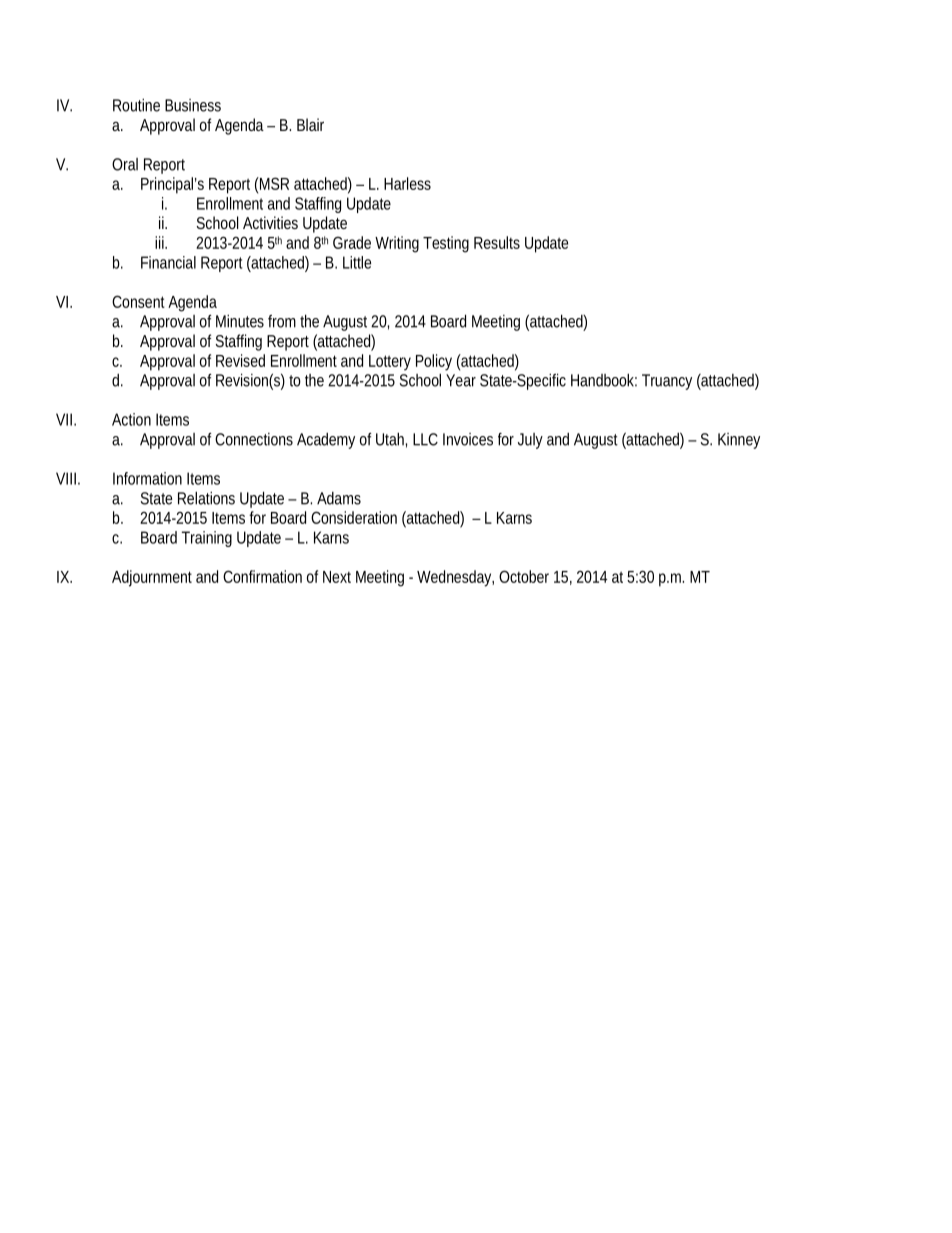 The width and height of the screenshot is (952, 1233). Describe the element at coordinates (168, 262) in the screenshot. I see `Financial` at that location.
